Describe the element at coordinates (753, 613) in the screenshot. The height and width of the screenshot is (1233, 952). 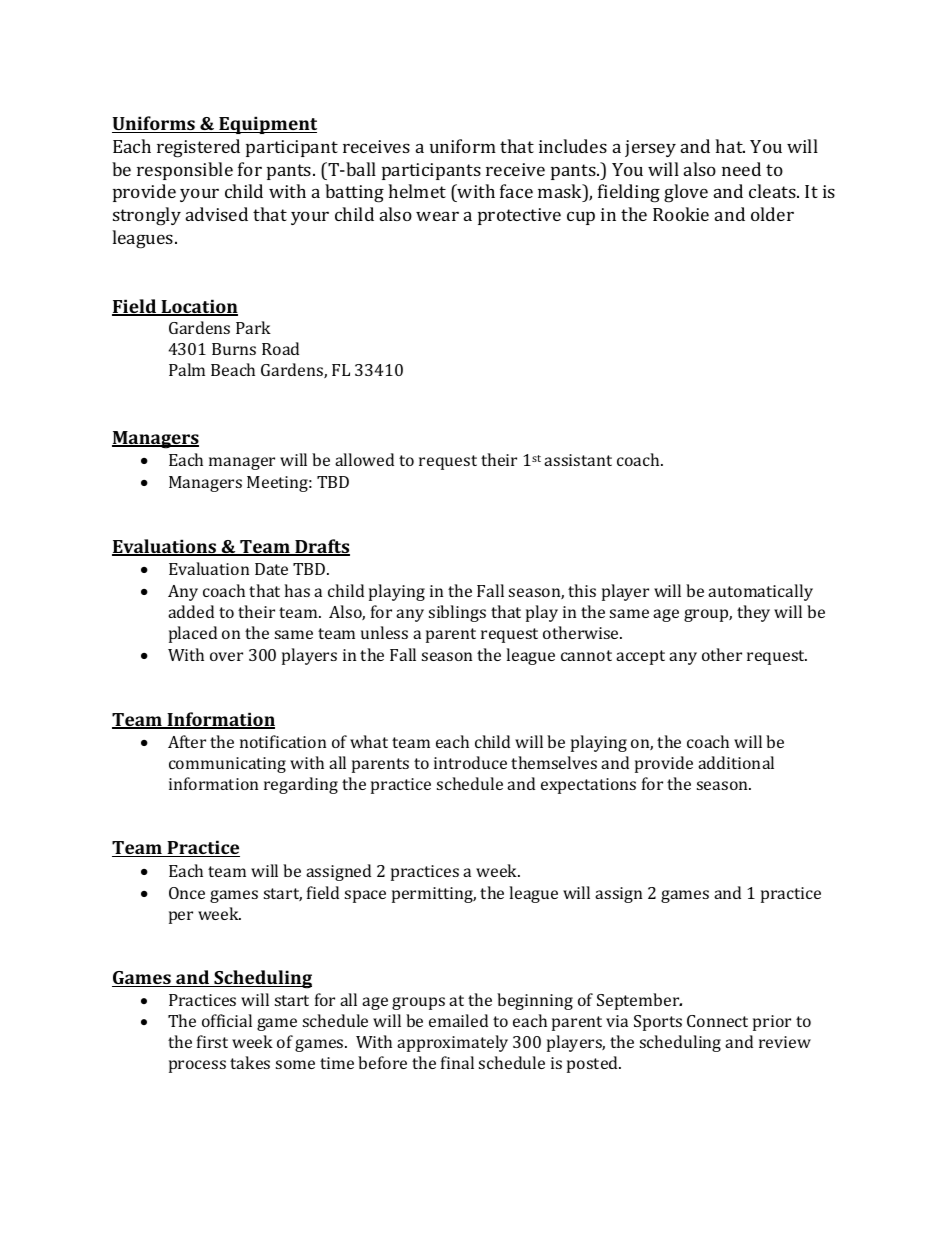
I see `they` at that location.
